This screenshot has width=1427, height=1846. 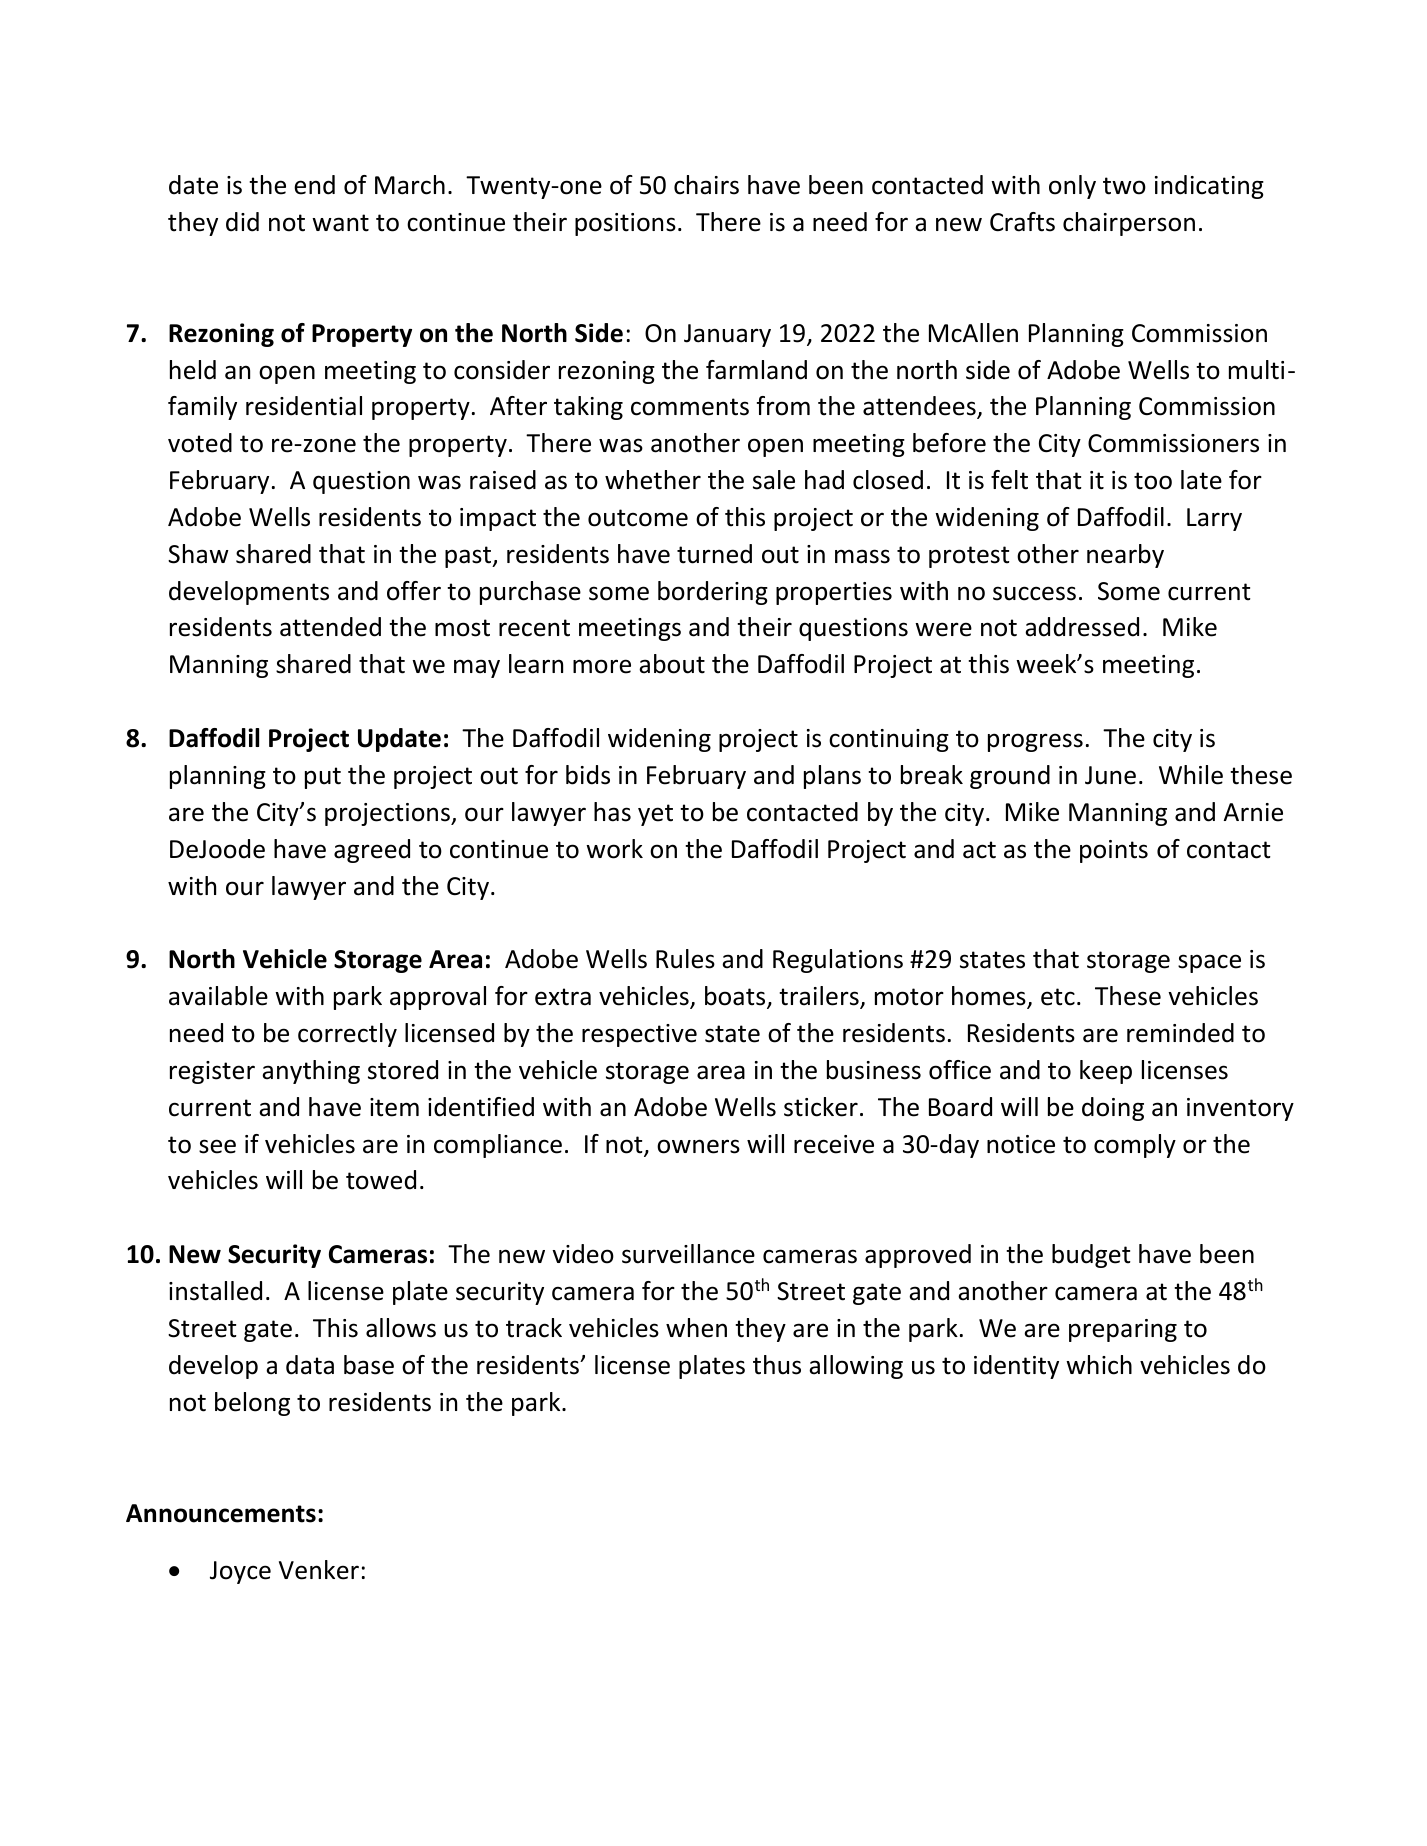 I want to click on want, so click(x=340, y=223).
